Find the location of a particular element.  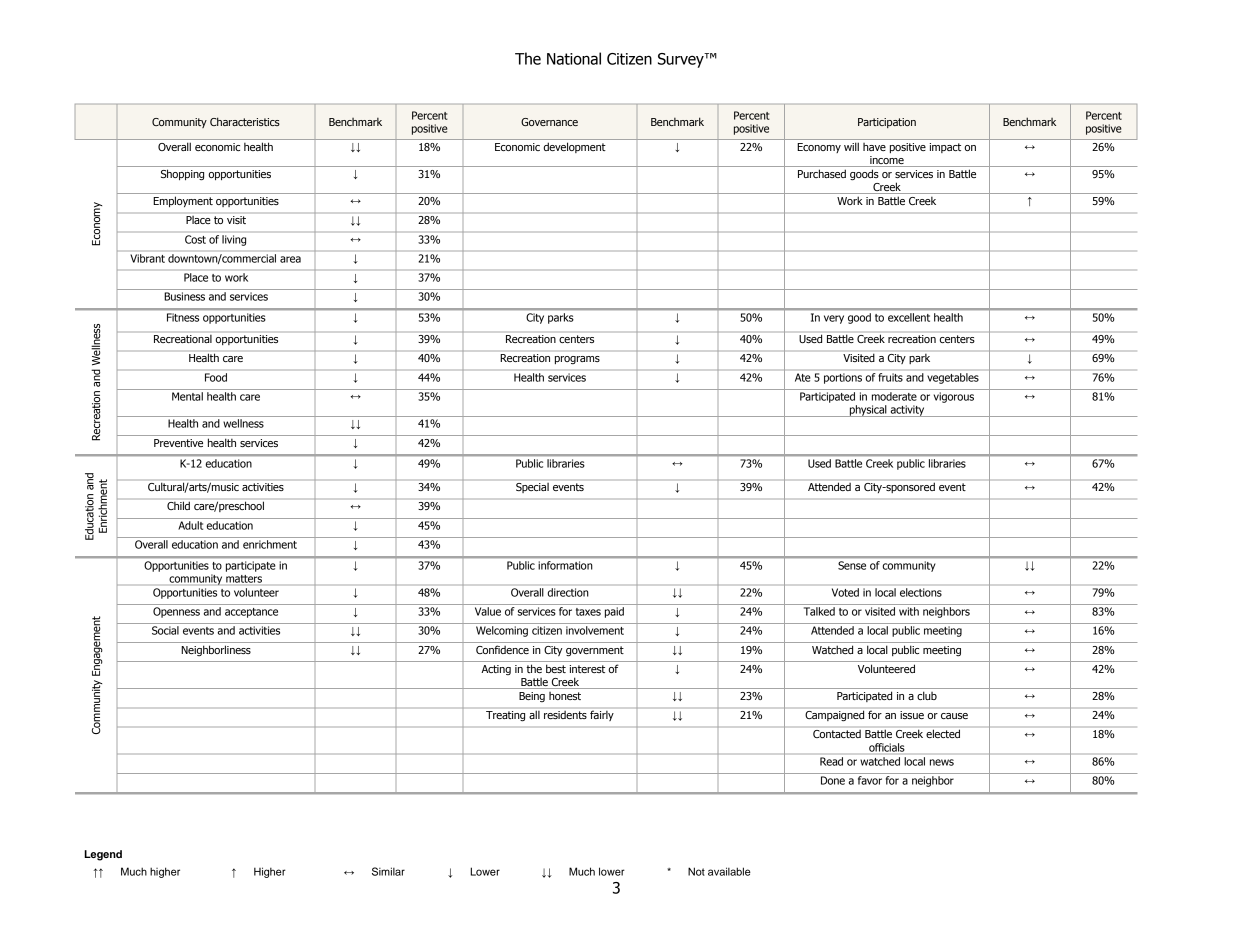

Participation is located at coordinates (887, 123).
